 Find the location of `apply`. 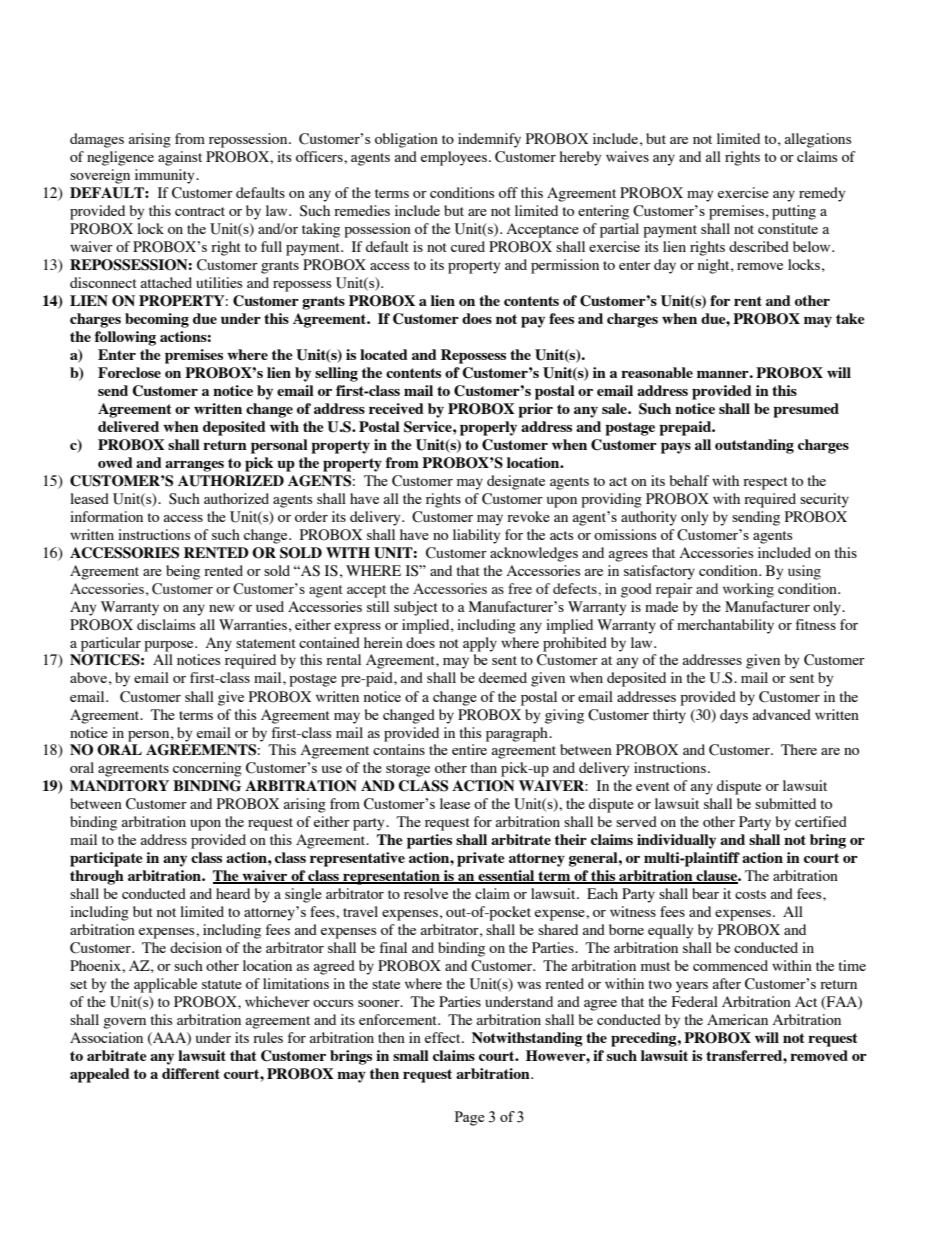

apply is located at coordinates (480, 644).
